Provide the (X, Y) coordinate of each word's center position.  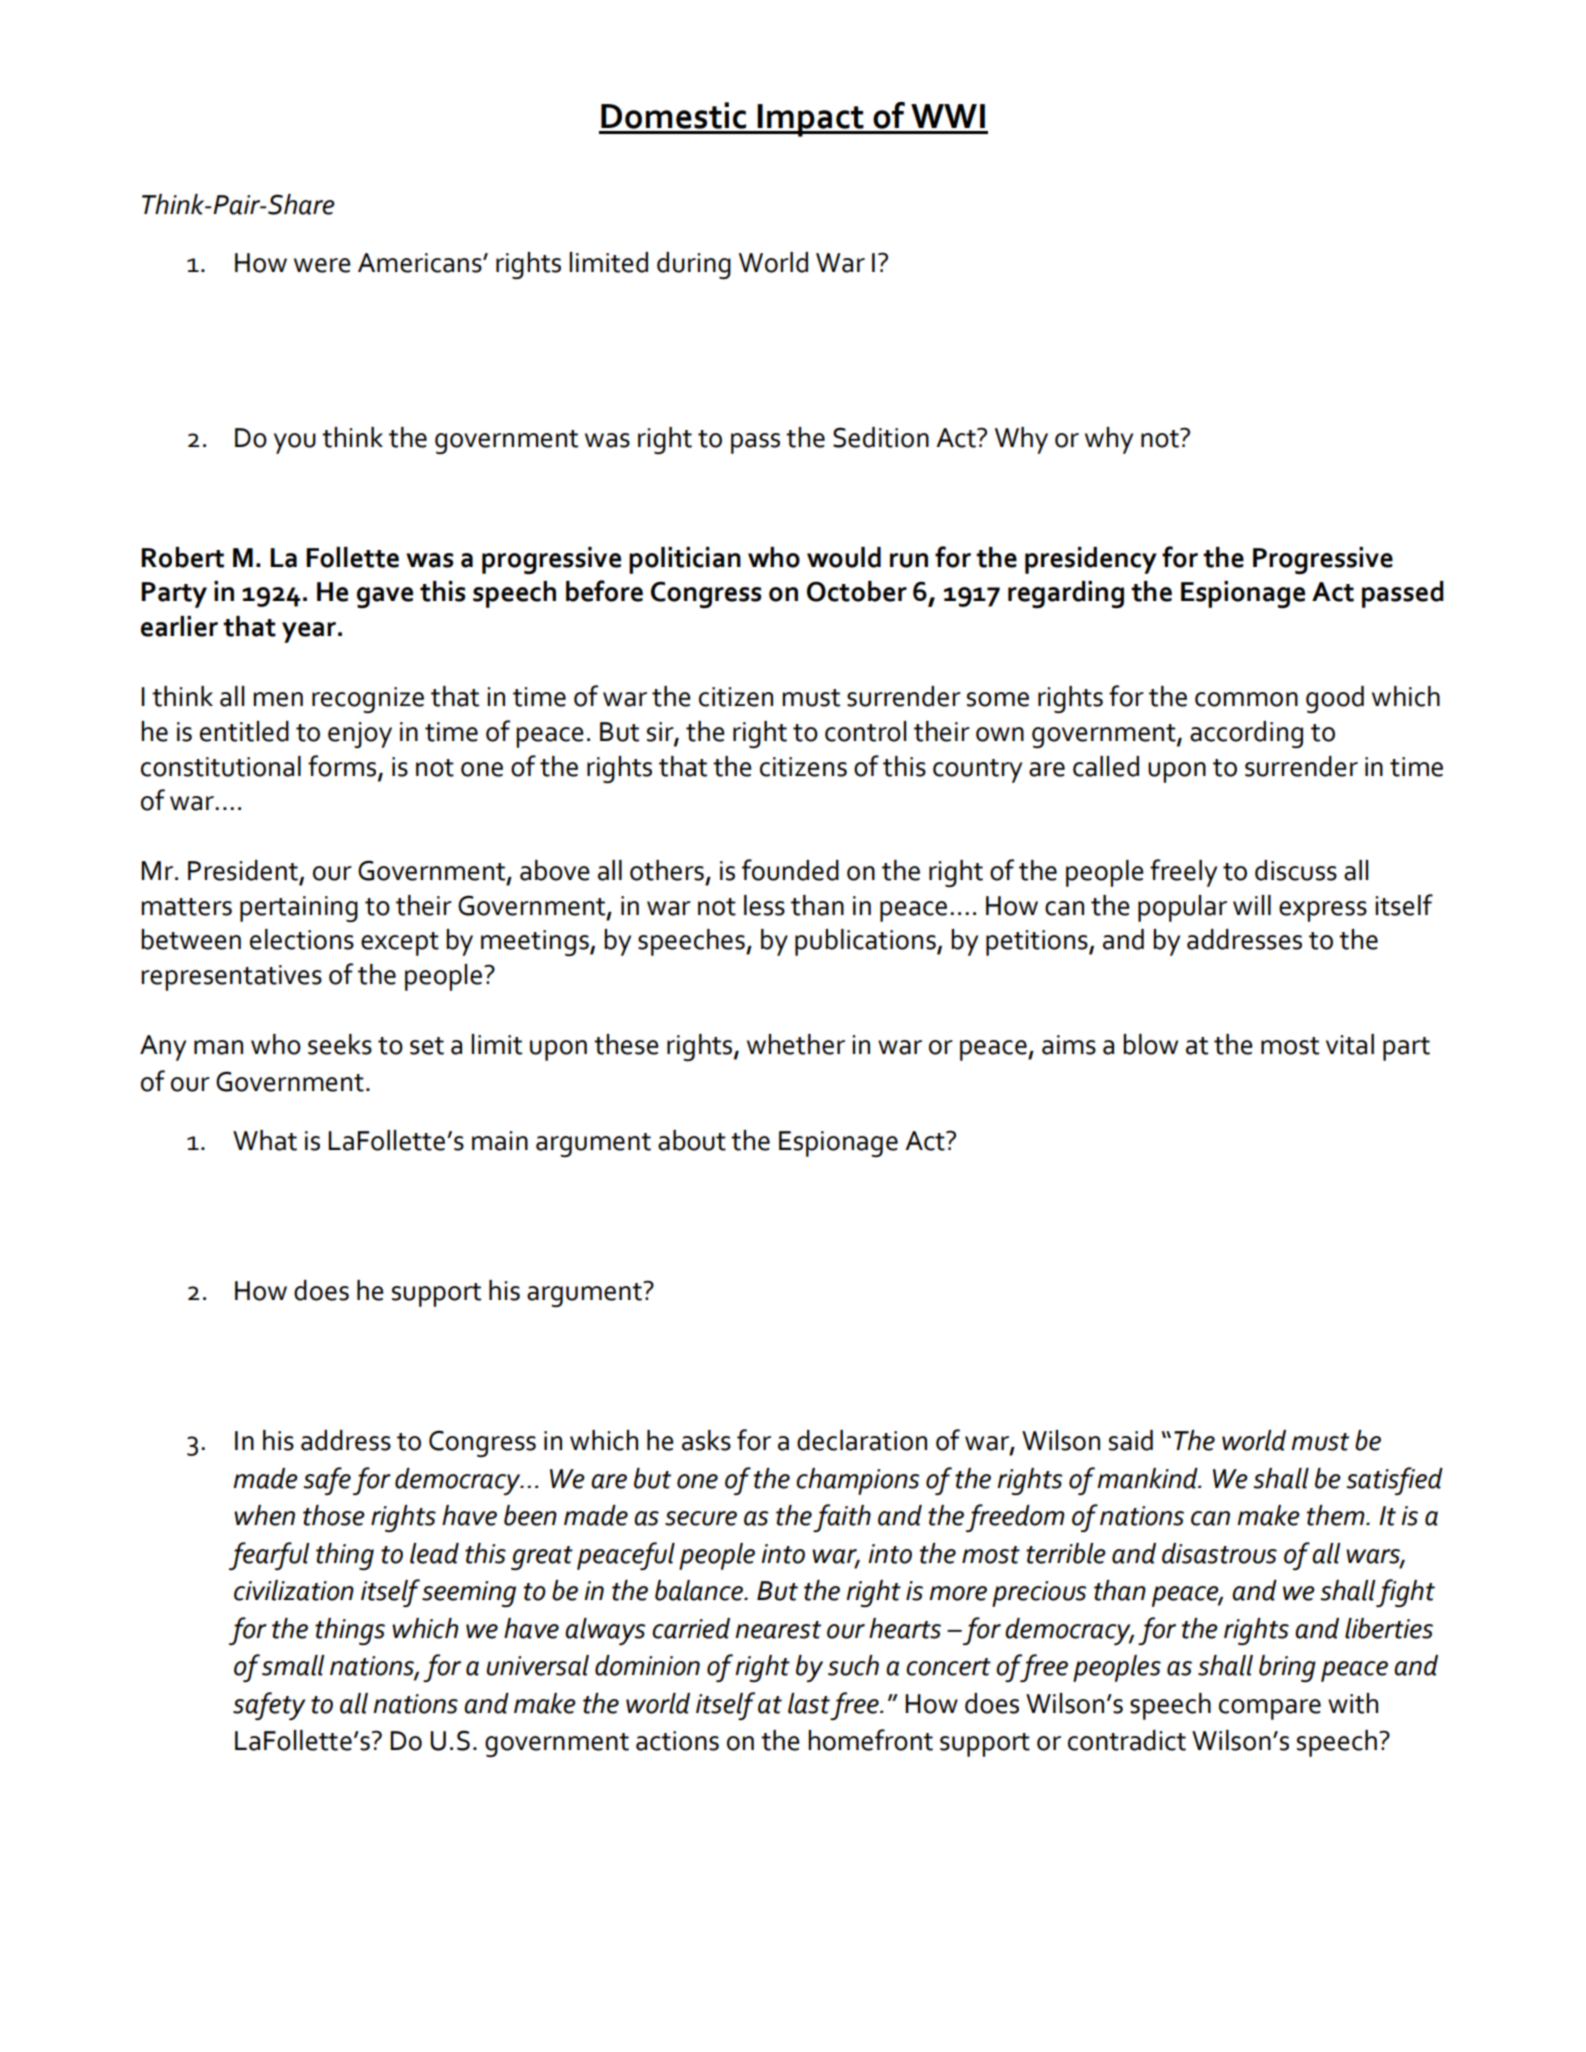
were (322, 265)
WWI (948, 116)
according (1246, 734)
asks (706, 1440)
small (293, 1665)
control (865, 731)
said (1131, 1440)
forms (343, 766)
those (334, 1515)
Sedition (881, 437)
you (295, 443)
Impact (810, 120)
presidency (1091, 560)
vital (1350, 1044)
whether (796, 1044)
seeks (340, 1044)
